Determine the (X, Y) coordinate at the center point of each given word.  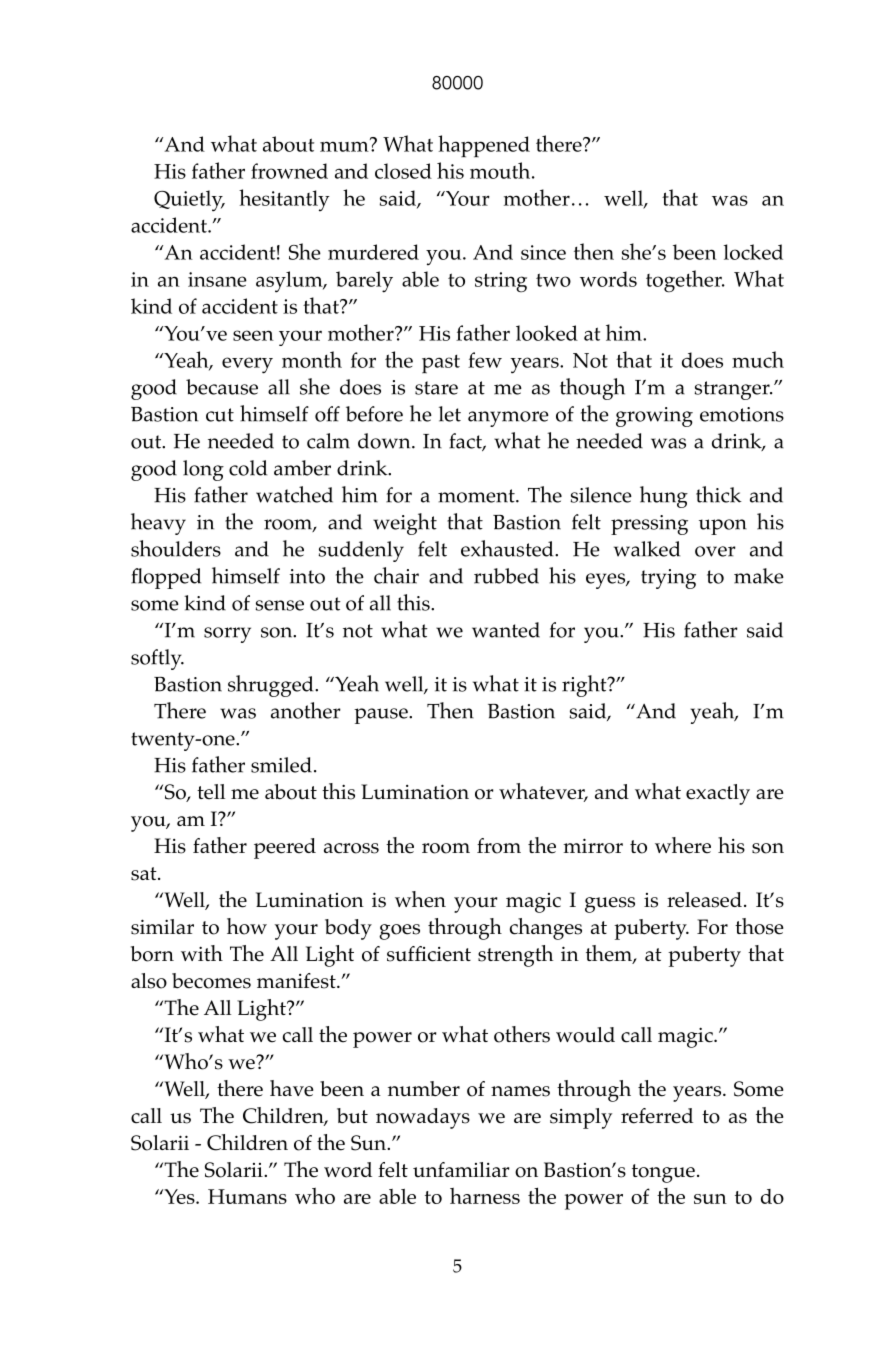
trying (668, 579)
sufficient (429, 954)
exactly (718, 794)
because (222, 387)
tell (211, 792)
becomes (211, 981)
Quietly (189, 201)
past (441, 364)
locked (753, 252)
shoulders (176, 548)
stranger (733, 390)
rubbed (506, 576)
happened (484, 146)
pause (382, 716)
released (704, 900)
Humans (247, 1196)
